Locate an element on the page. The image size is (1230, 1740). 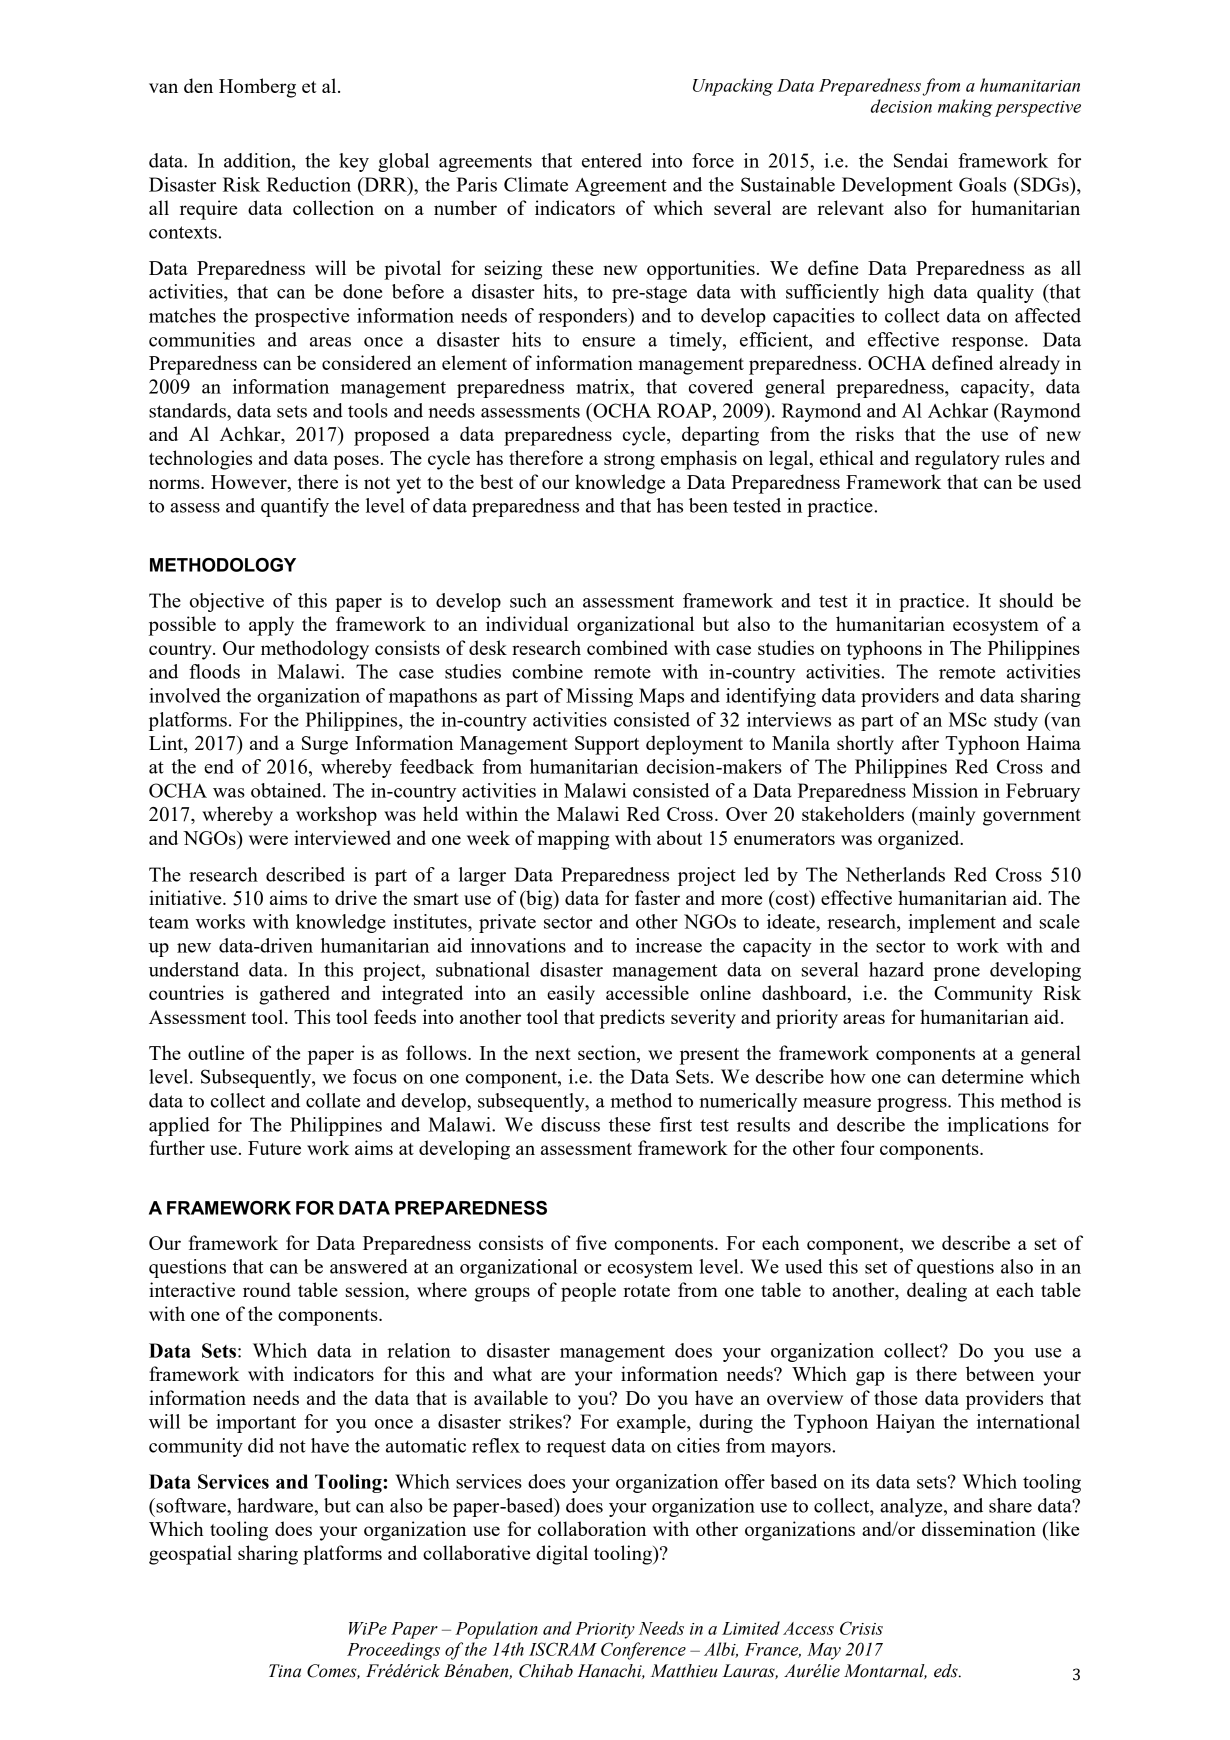
making is located at coordinates (965, 108).
